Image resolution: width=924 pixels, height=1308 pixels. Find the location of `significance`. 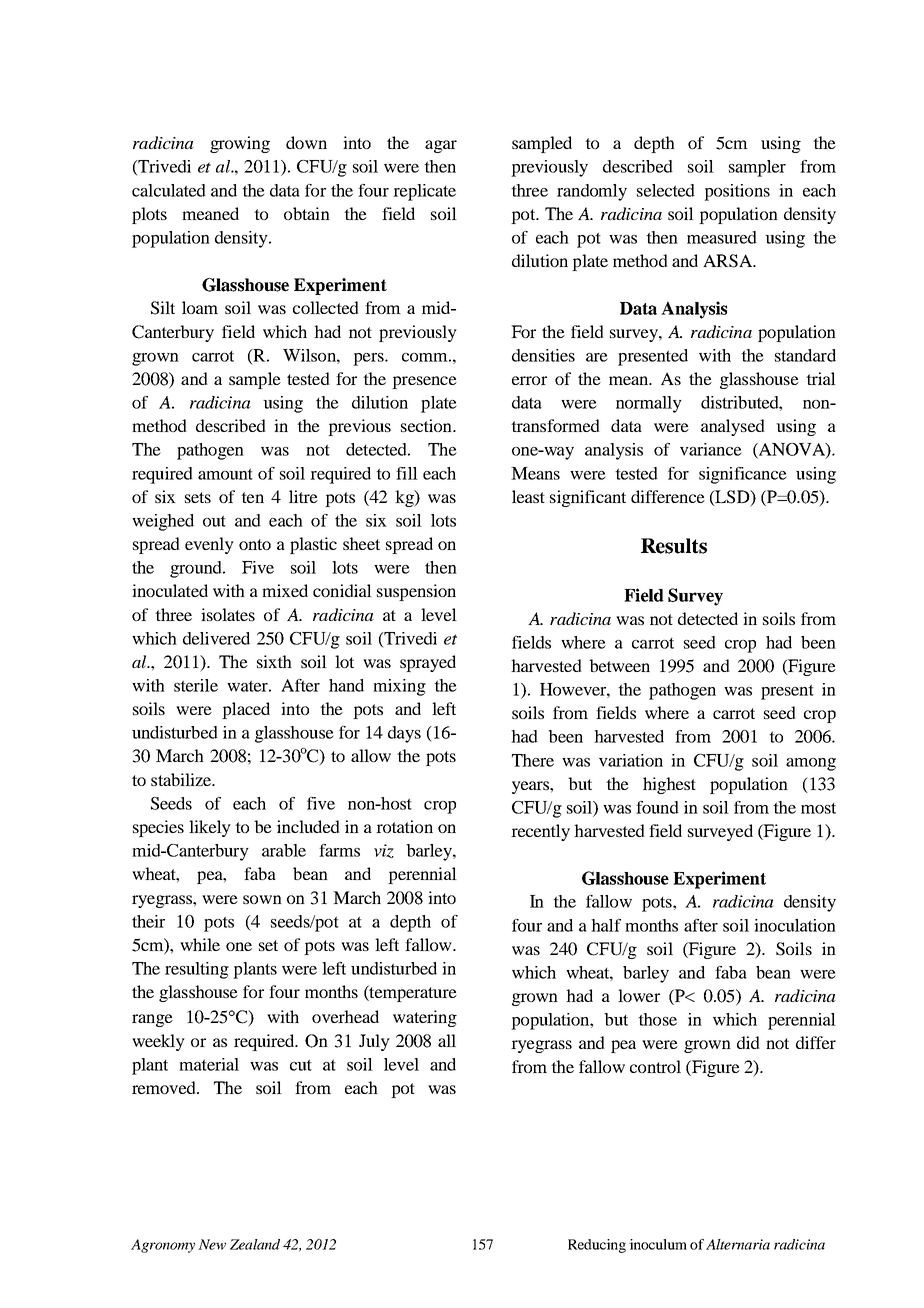

significance is located at coordinates (743, 475).
